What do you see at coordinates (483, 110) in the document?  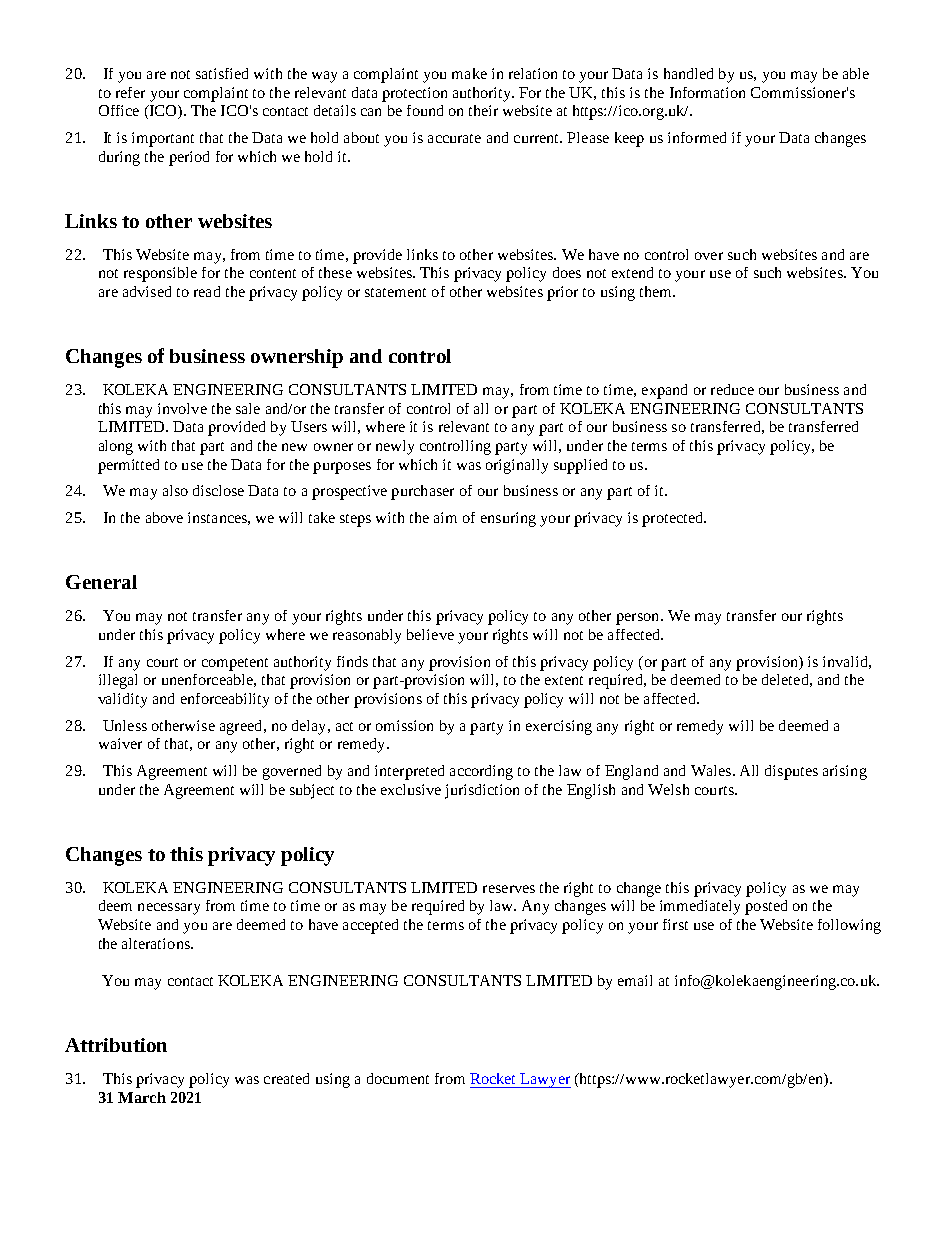 I see `their` at bounding box center [483, 110].
